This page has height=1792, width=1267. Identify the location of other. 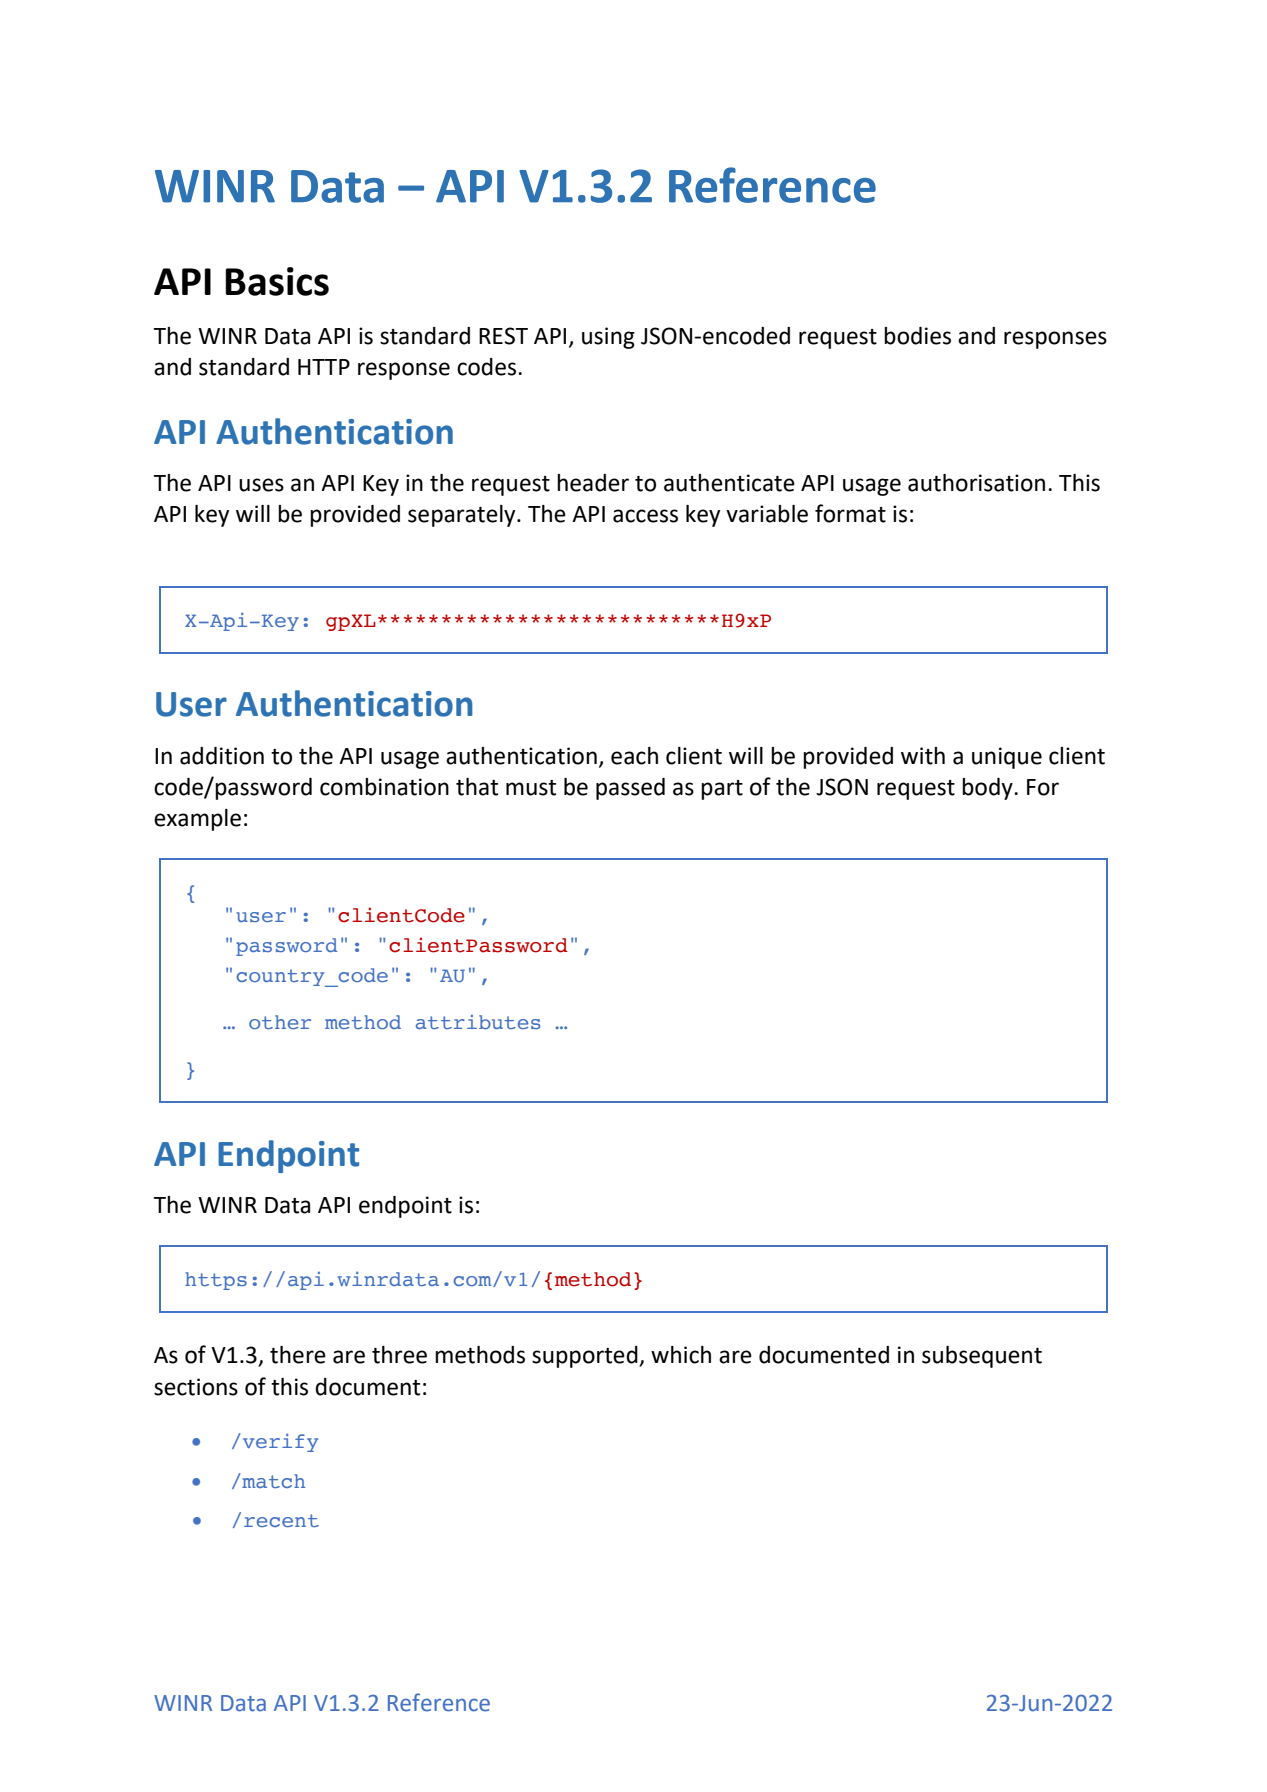
(280, 1022).
